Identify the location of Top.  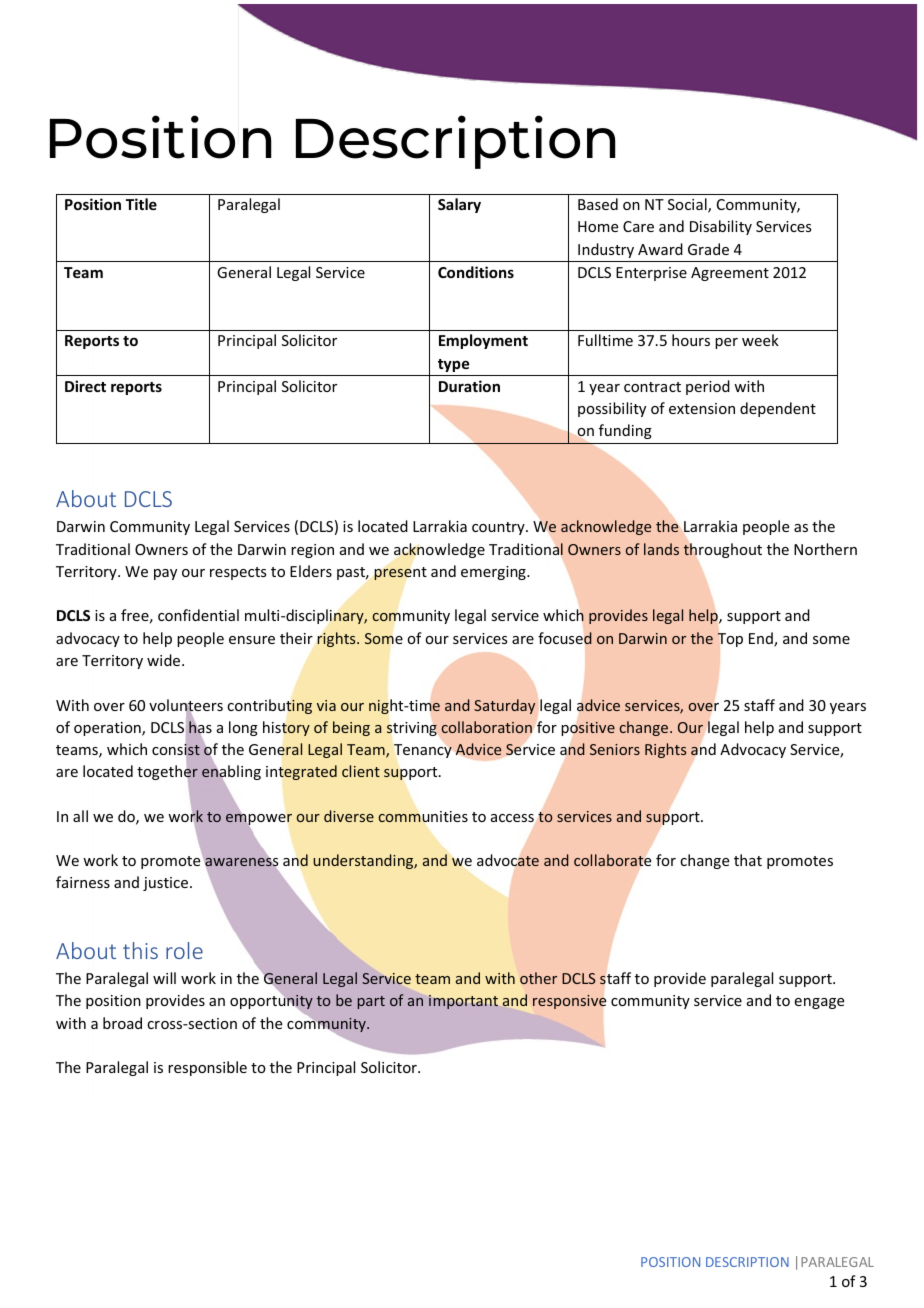
(730, 640).
